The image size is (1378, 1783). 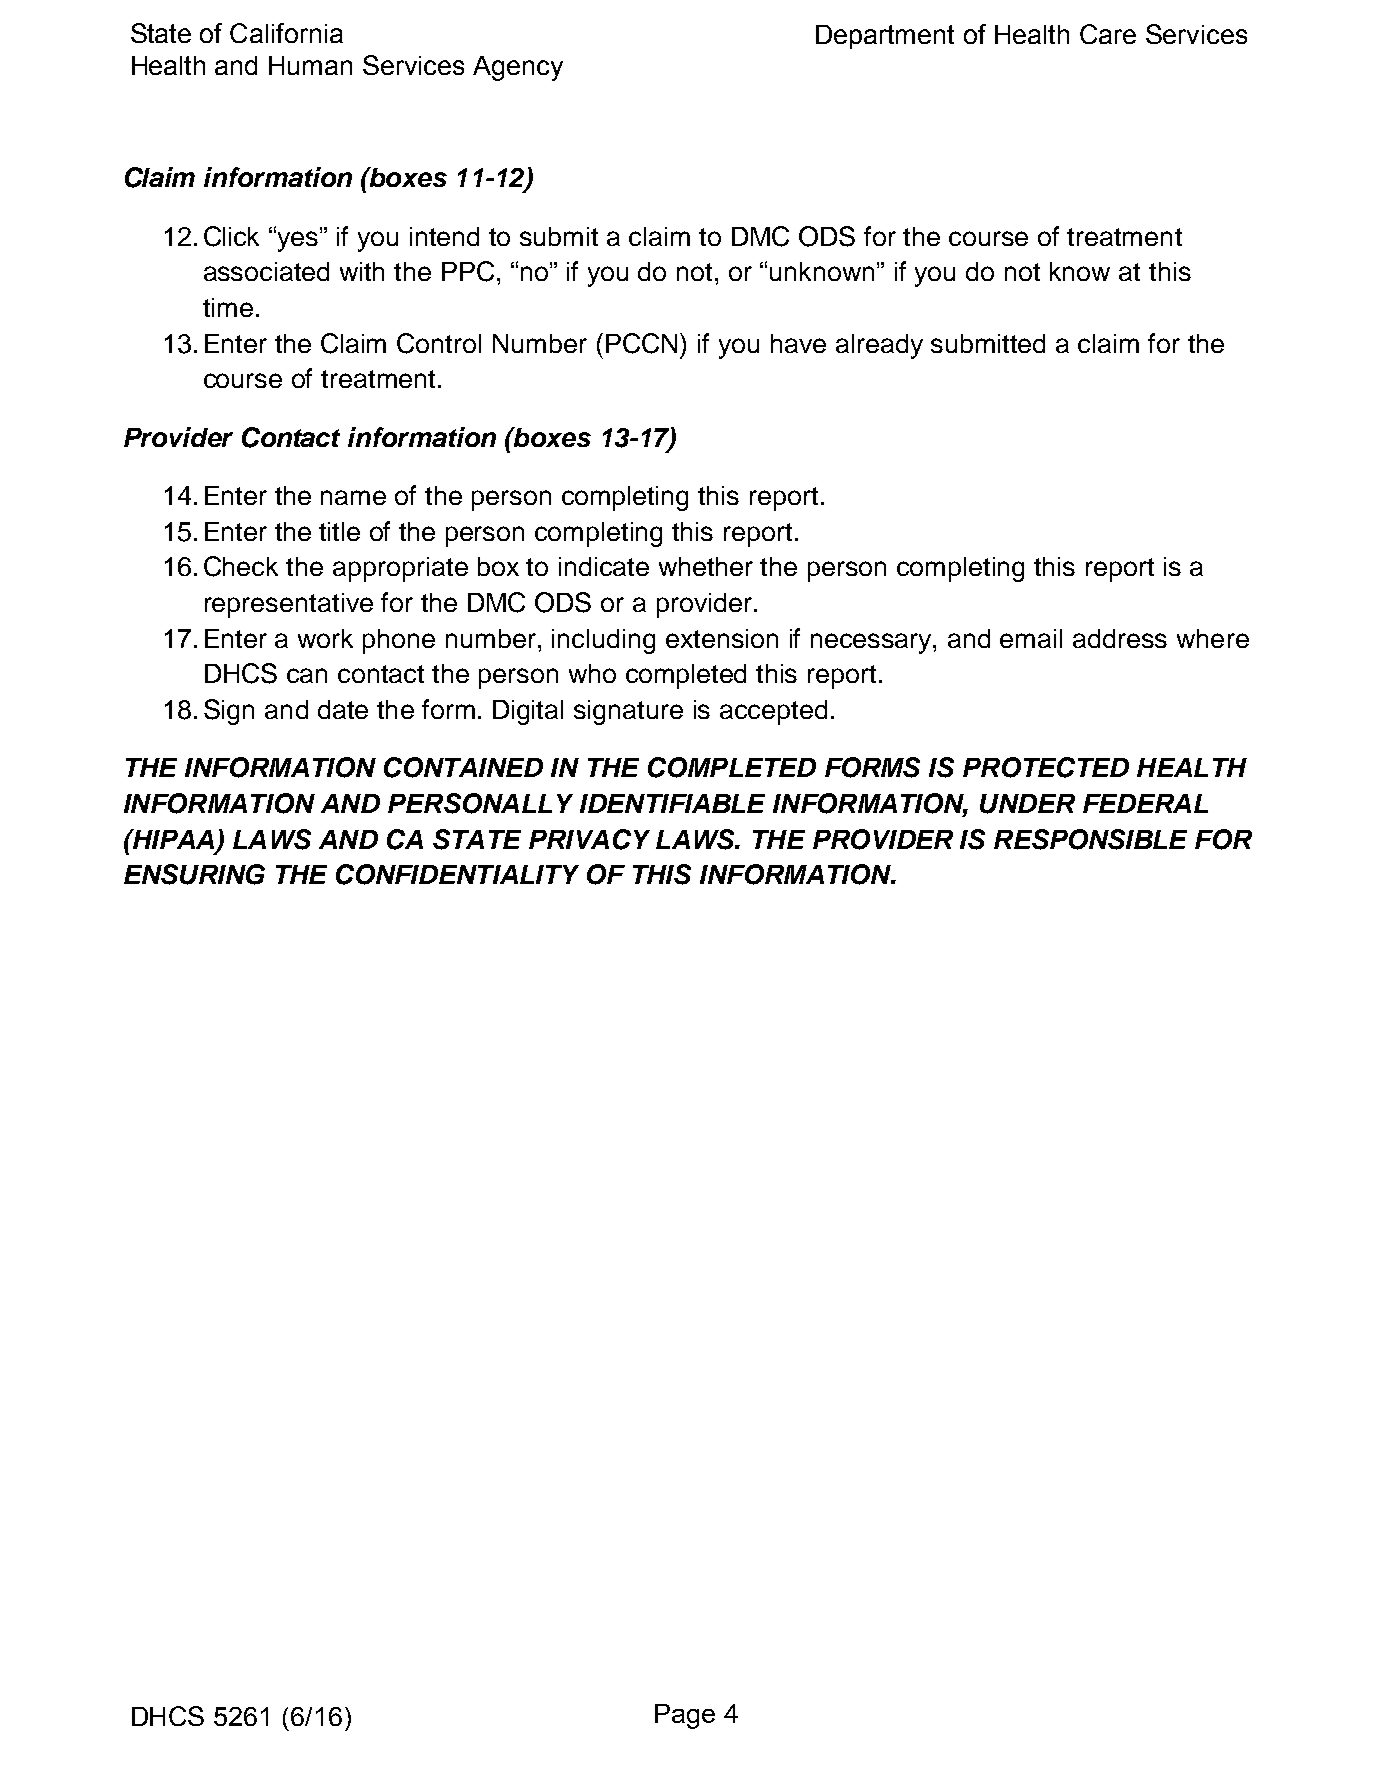 What do you see at coordinates (685, 1716) in the screenshot?
I see `Page` at bounding box center [685, 1716].
